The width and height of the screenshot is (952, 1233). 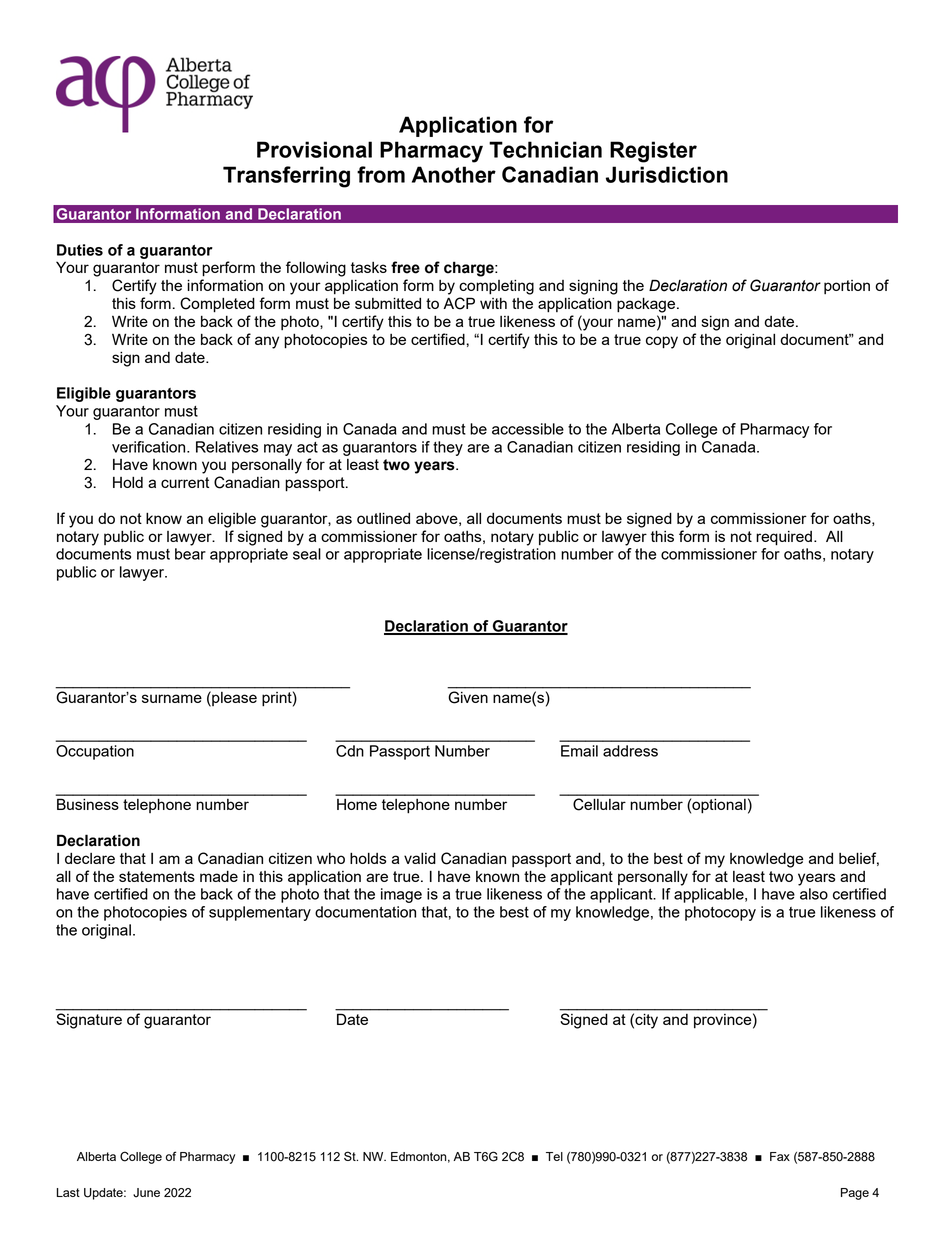 I want to click on Another, so click(x=454, y=174).
